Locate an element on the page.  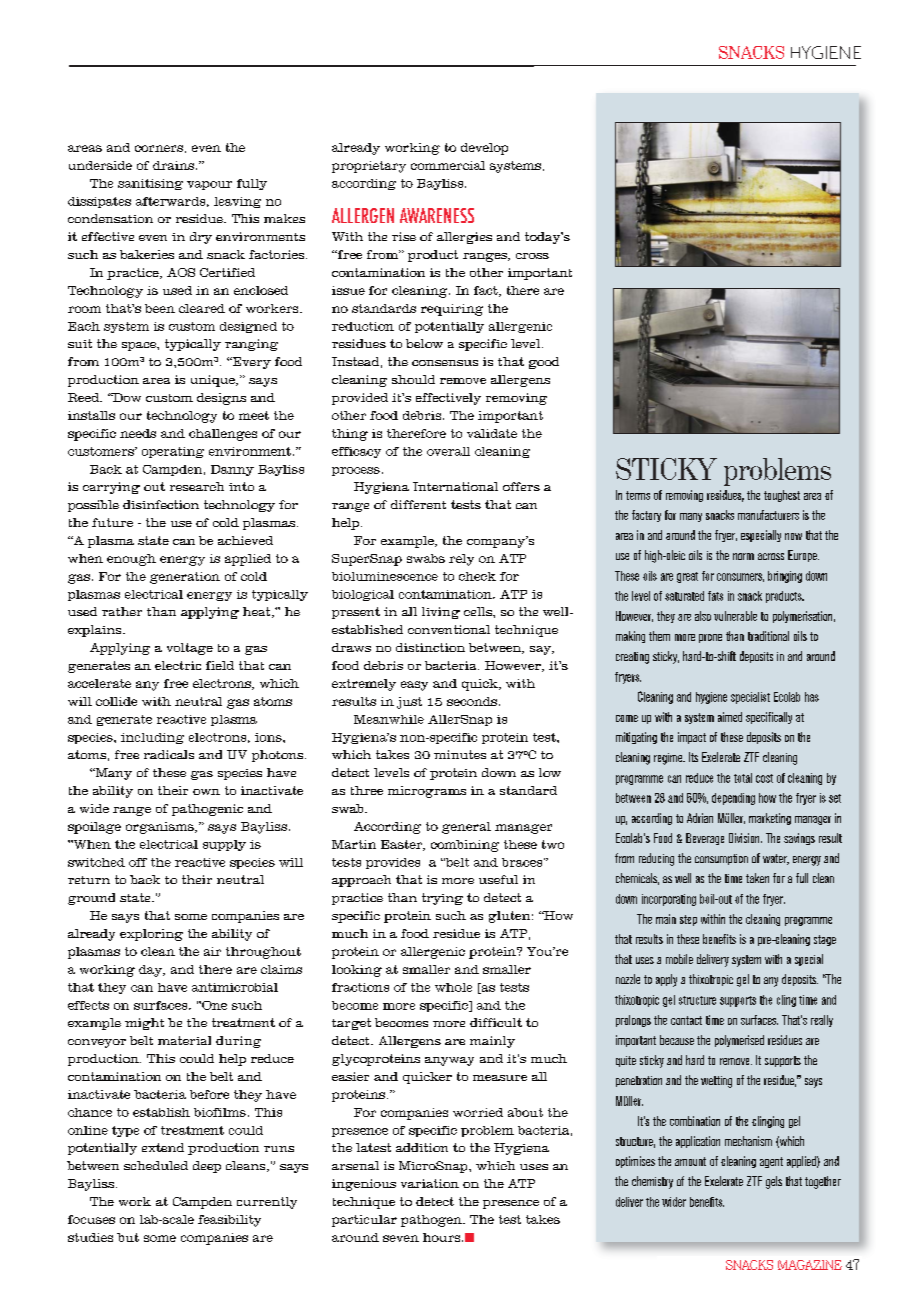
whole is located at coordinates (453, 987).
